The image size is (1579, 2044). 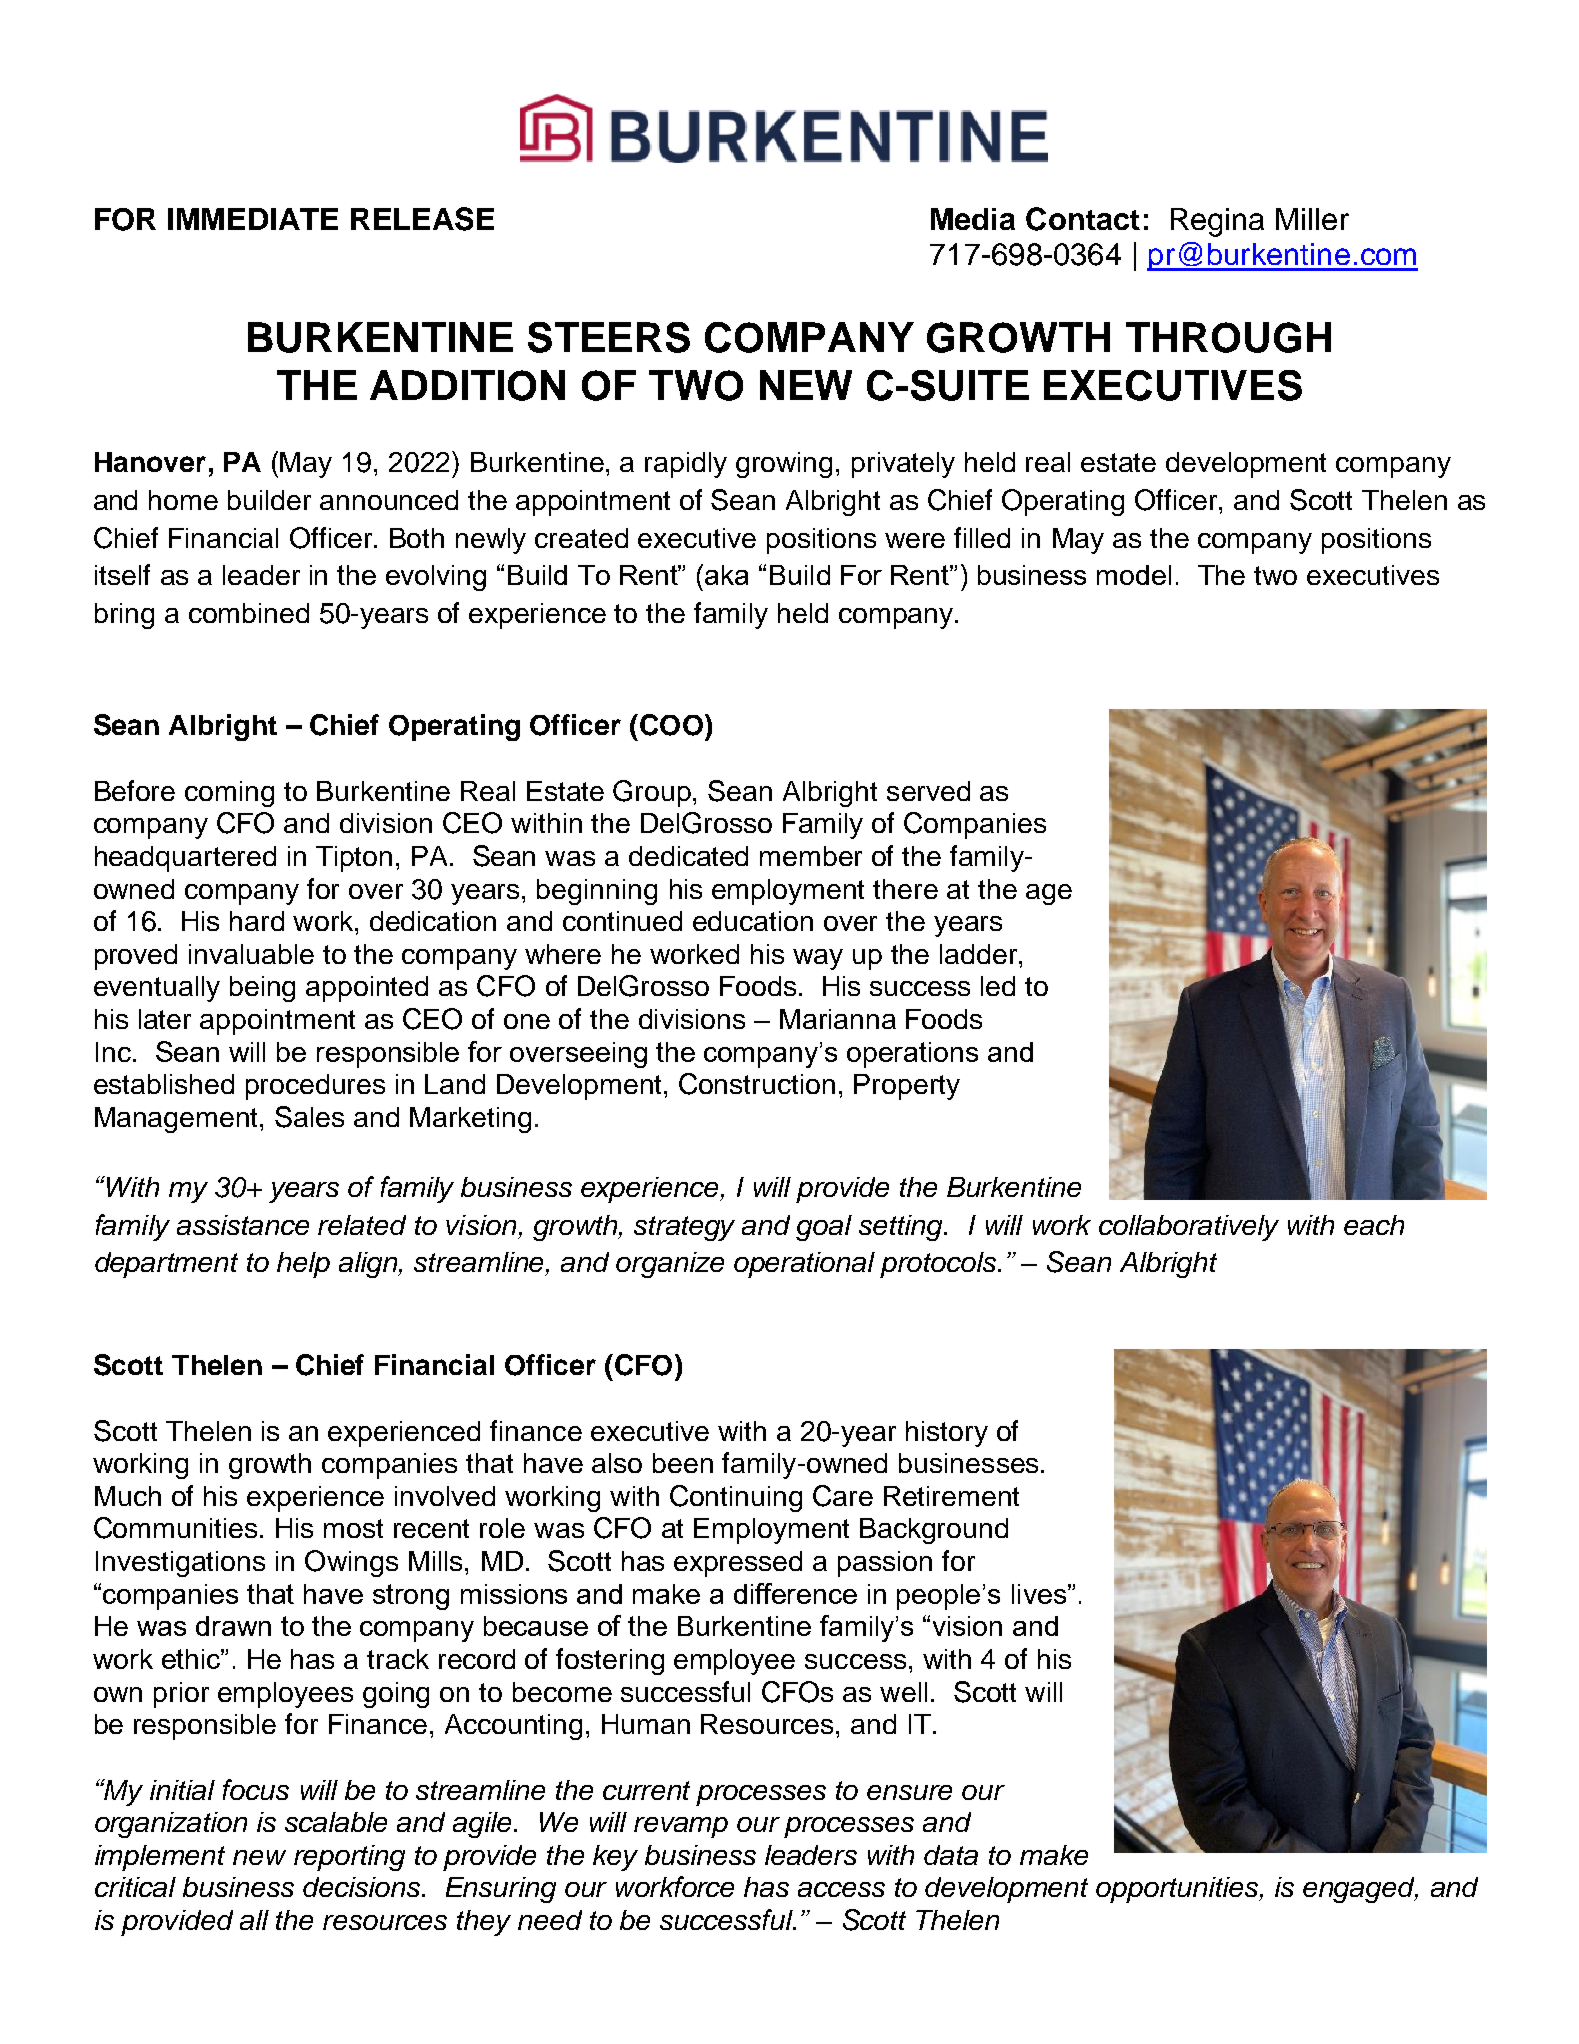 What do you see at coordinates (671, 725) in the image?
I see `COO` at bounding box center [671, 725].
